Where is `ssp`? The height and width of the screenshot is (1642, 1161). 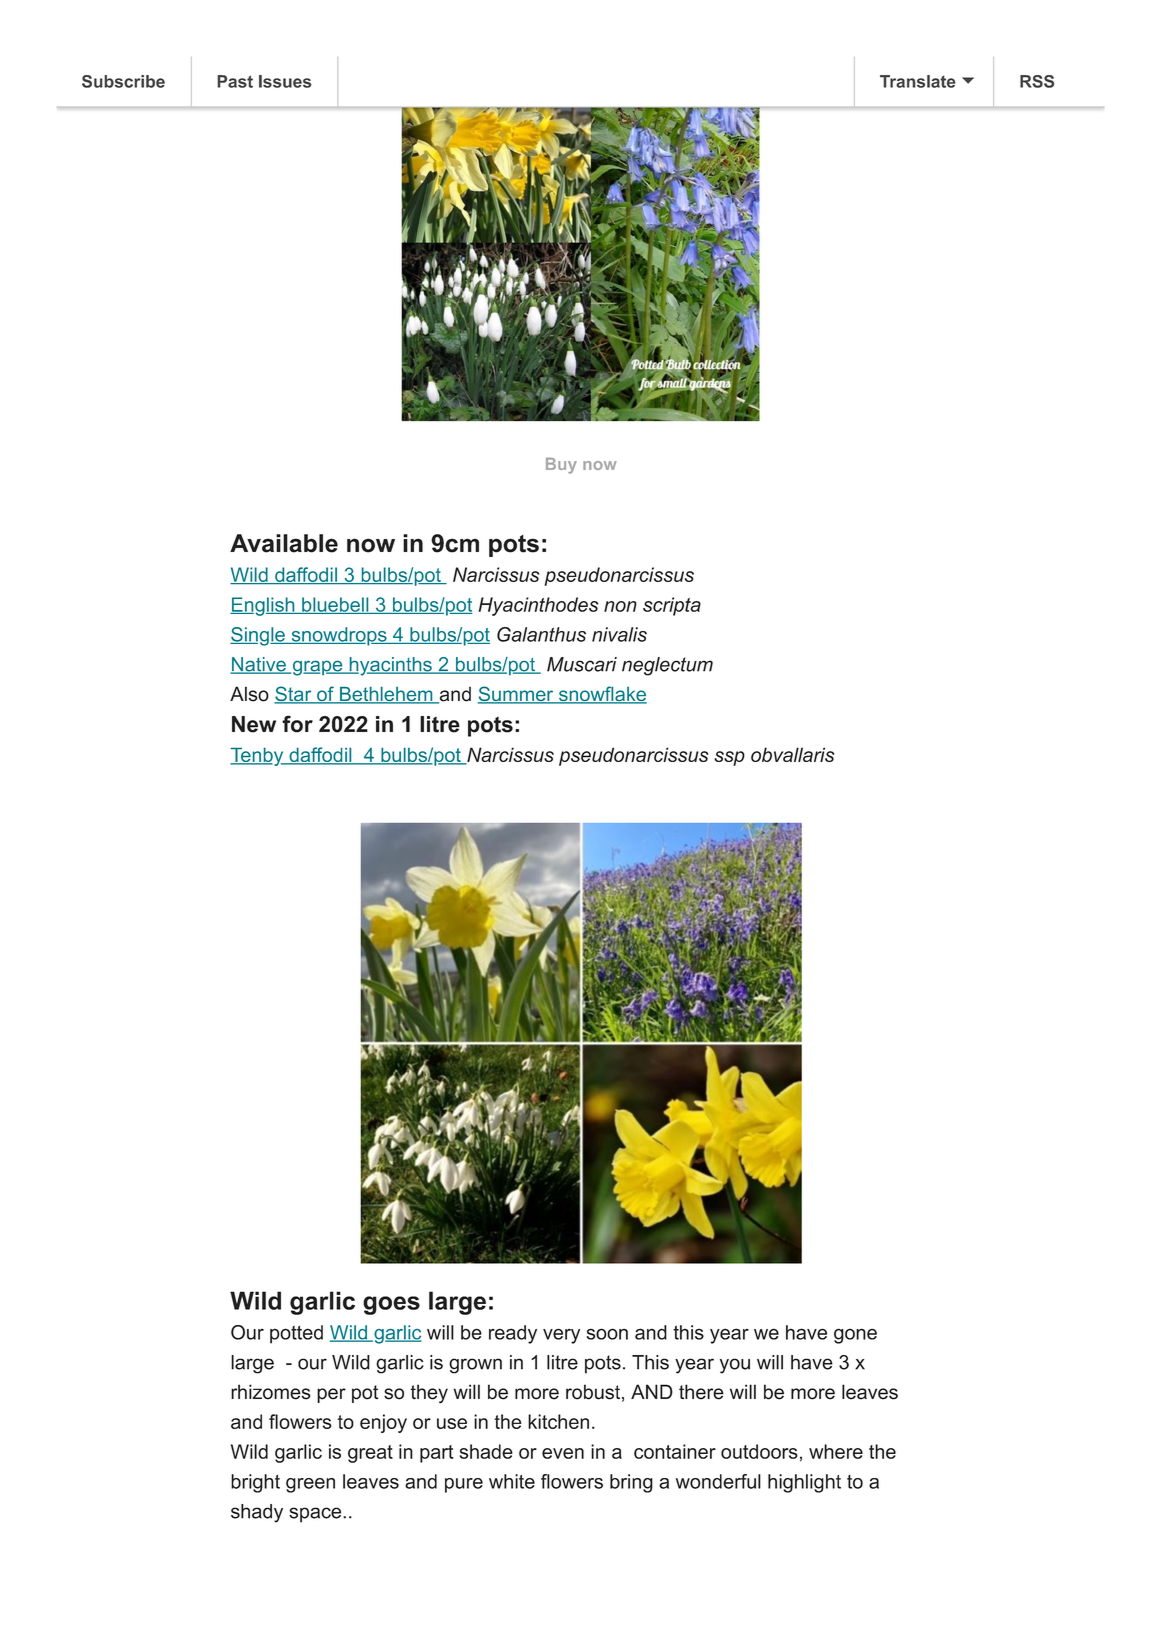
ssp is located at coordinates (729, 758).
